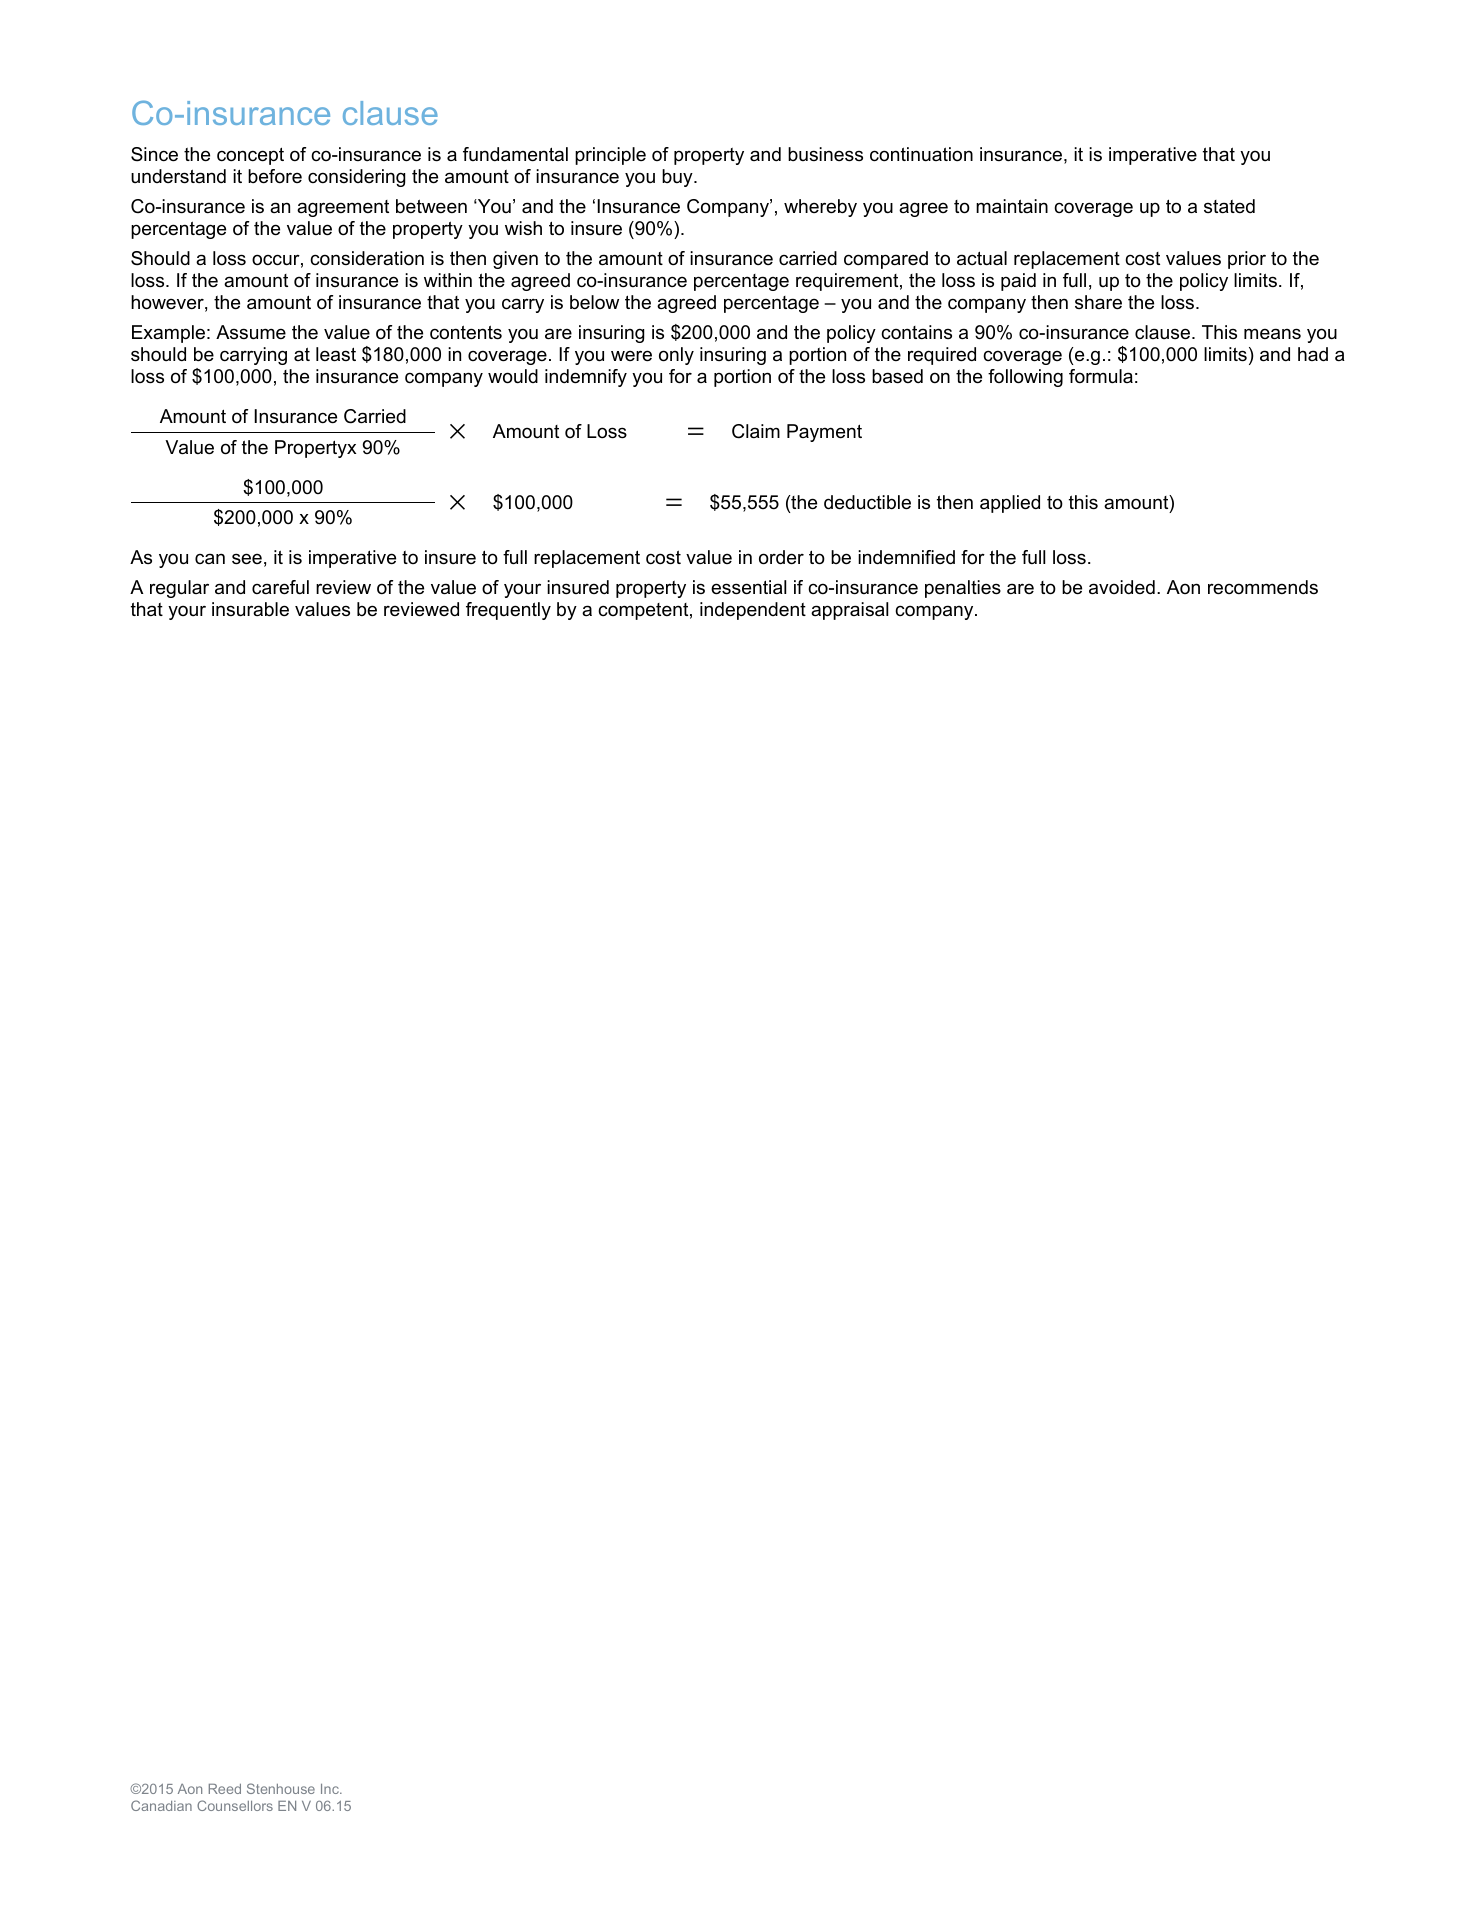  I want to click on Counsellors, so click(235, 1805).
